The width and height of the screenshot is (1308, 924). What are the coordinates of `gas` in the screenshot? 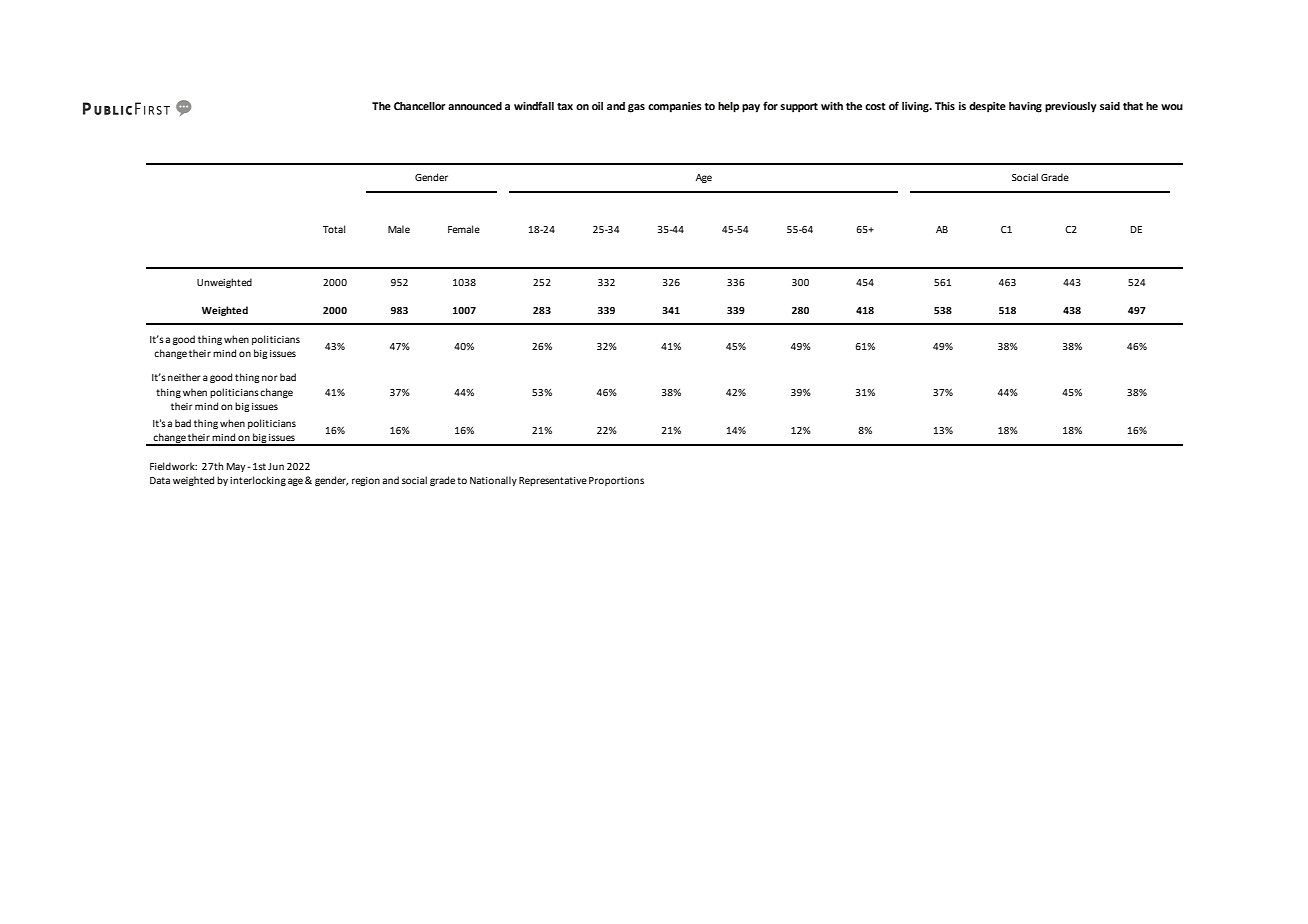 It's located at (636, 108).
